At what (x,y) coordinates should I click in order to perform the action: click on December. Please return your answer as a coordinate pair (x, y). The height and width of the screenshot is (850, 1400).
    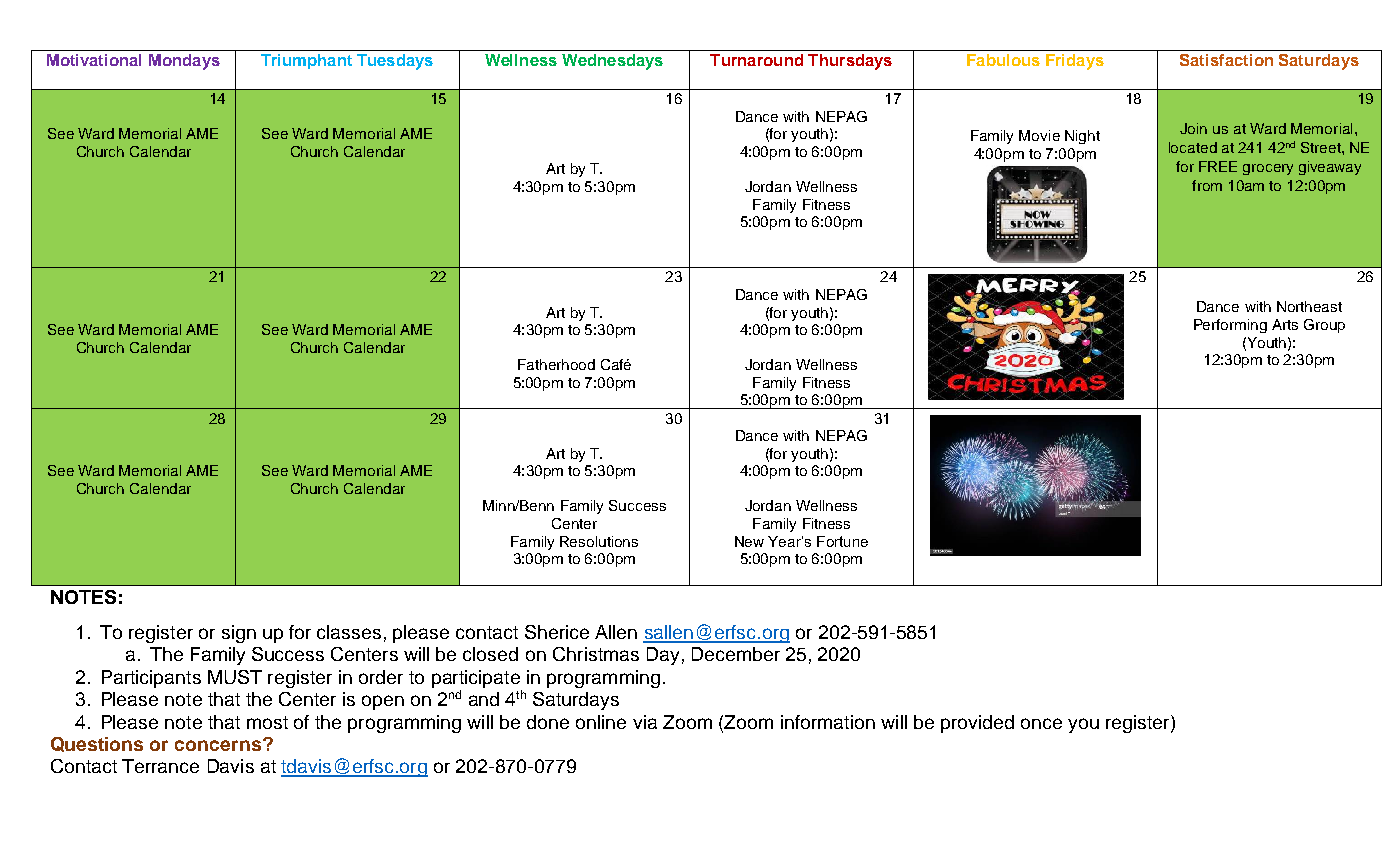
    Looking at the image, I should click on (736, 654).
